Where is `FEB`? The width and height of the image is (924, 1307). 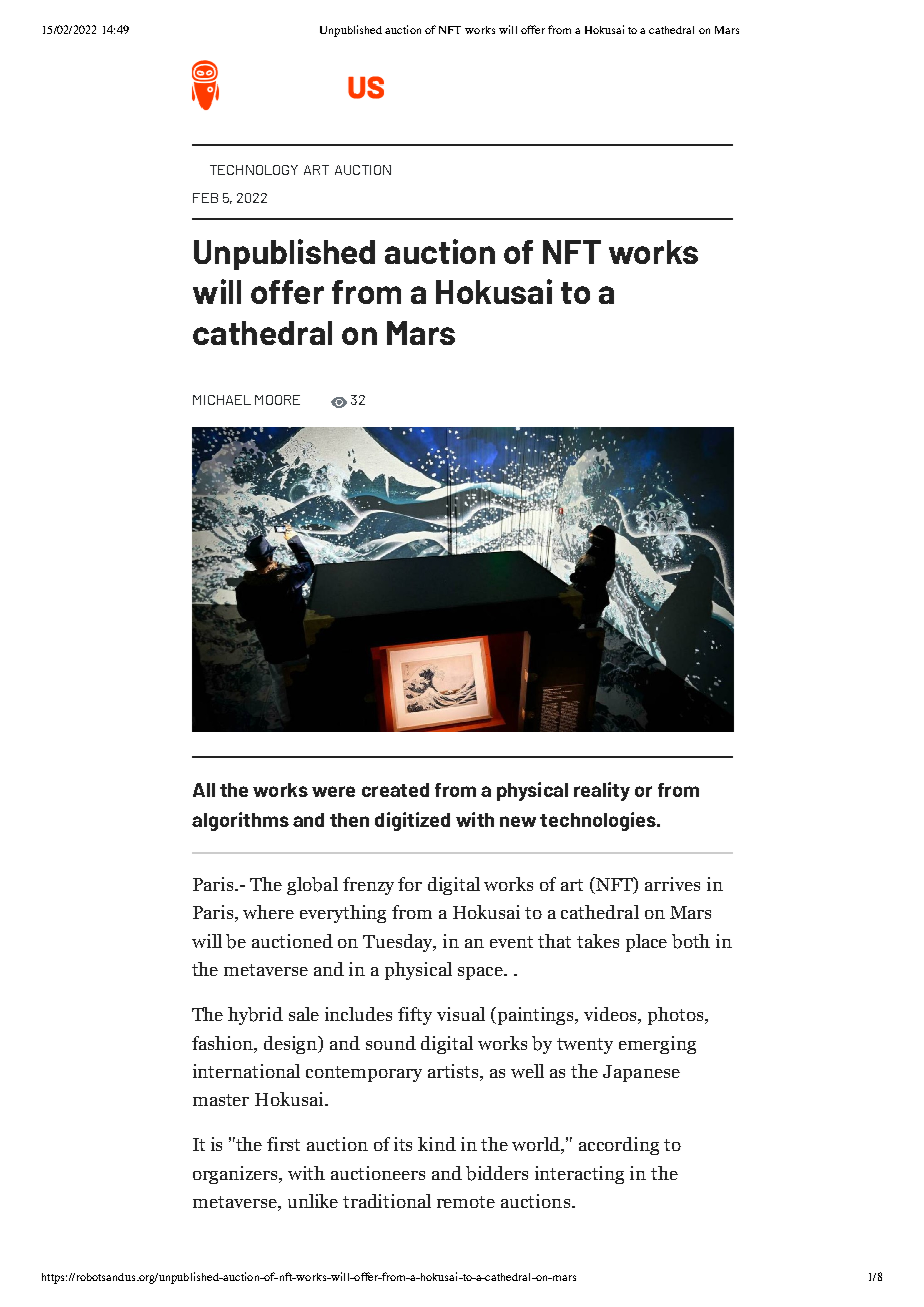 FEB is located at coordinates (205, 198).
